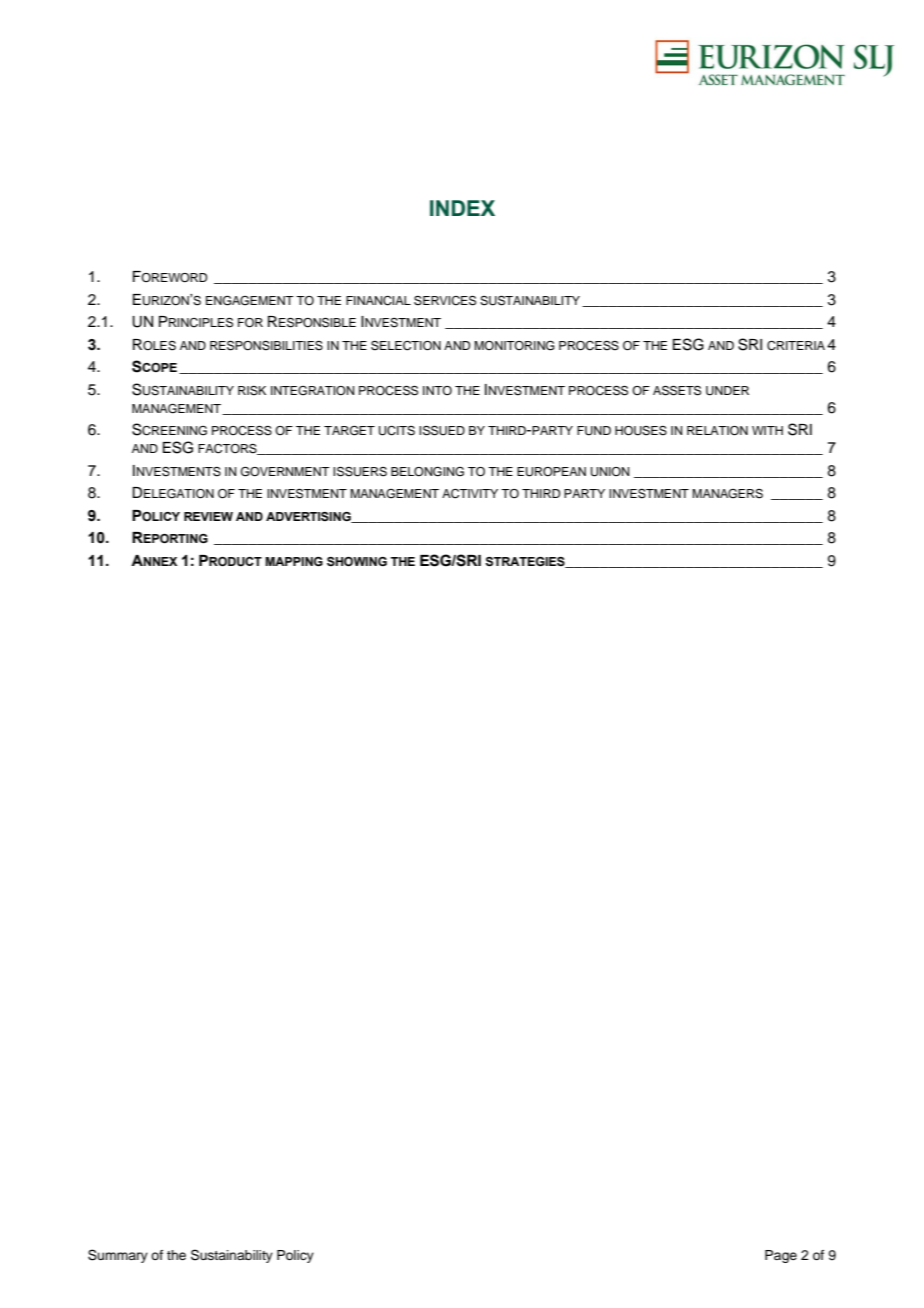 The width and height of the document is (924, 1308). I want to click on ENGAGEMENT, so click(250, 301).
